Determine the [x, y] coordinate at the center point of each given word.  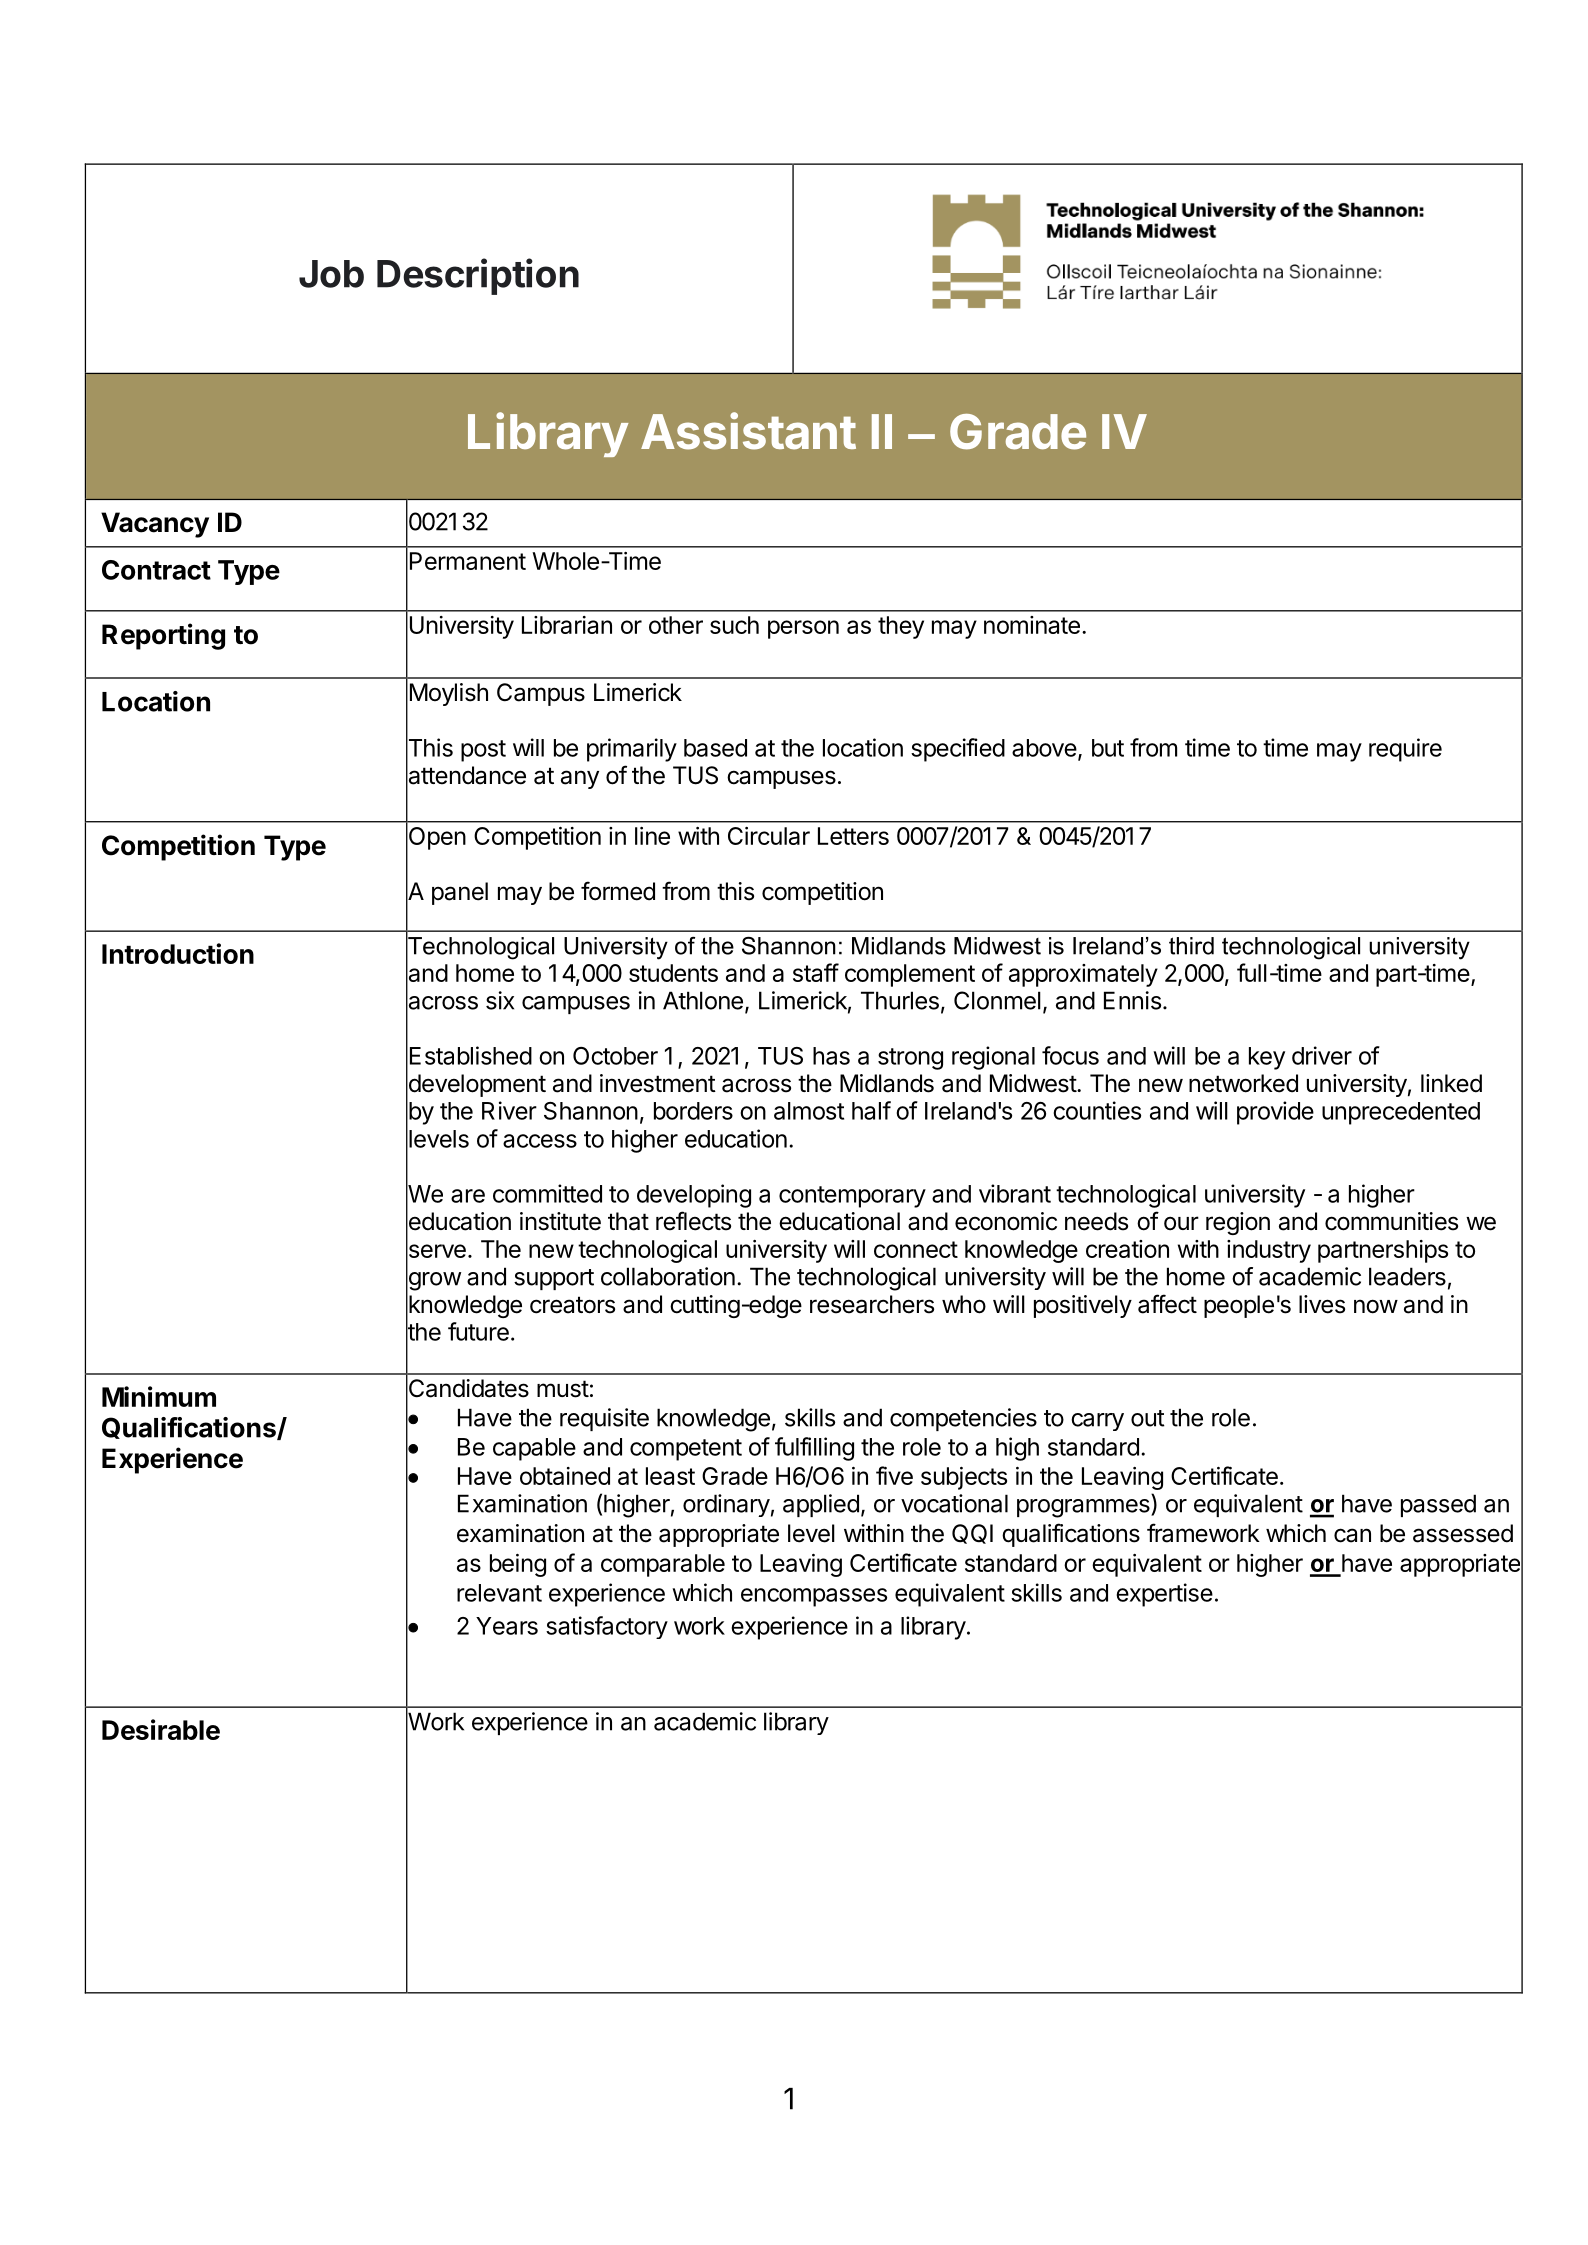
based [715, 748]
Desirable [161, 1729]
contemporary [852, 1197]
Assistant [748, 431]
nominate [1032, 625]
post [483, 751]
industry [1269, 1251]
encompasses [814, 1597]
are [468, 1196]
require [1405, 750]
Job [331, 274]
